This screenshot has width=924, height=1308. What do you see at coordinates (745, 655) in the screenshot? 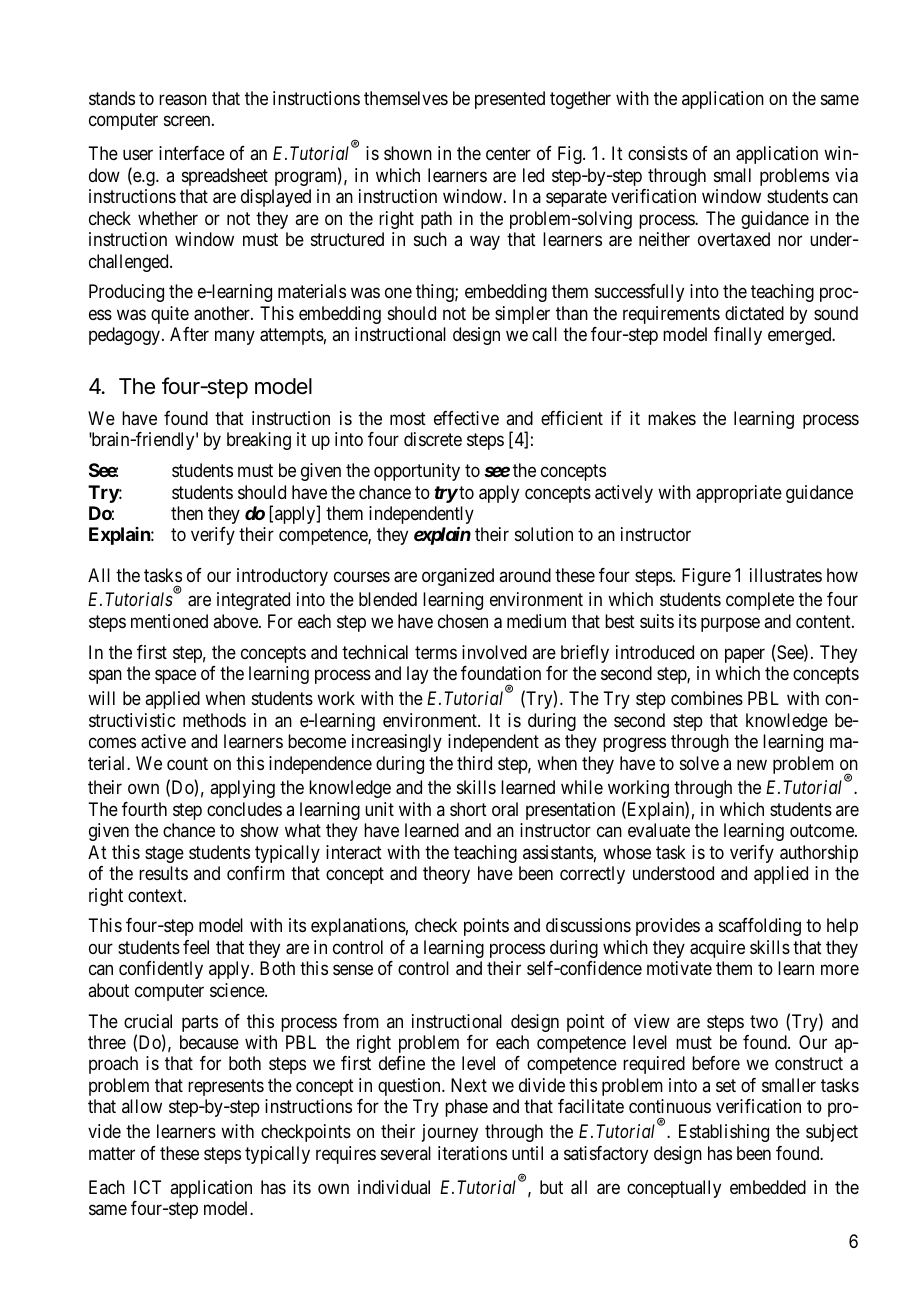
I see `paper` at bounding box center [745, 655].
